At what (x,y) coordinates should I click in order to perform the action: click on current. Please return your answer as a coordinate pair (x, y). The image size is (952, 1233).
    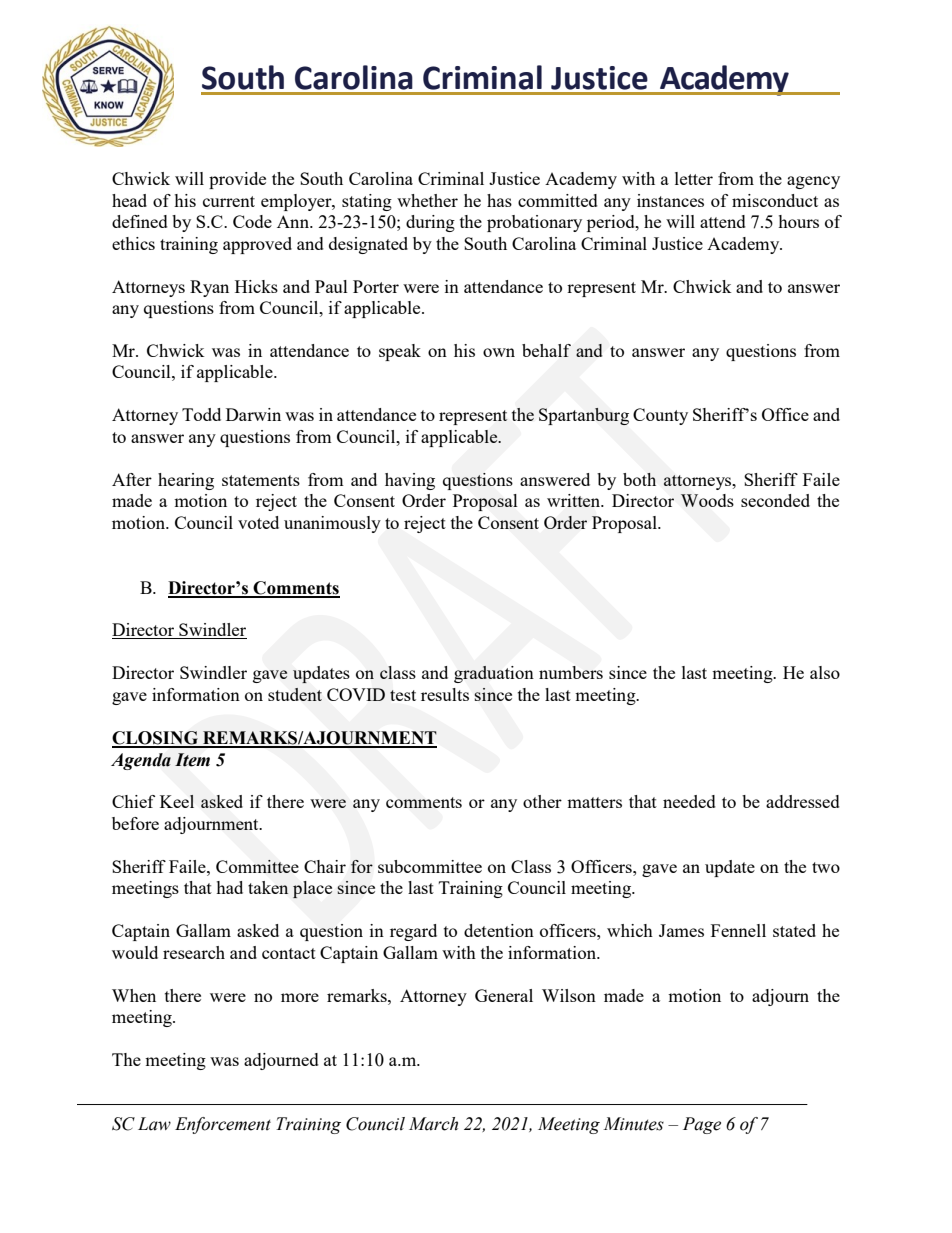
    Looking at the image, I should click on (229, 201).
